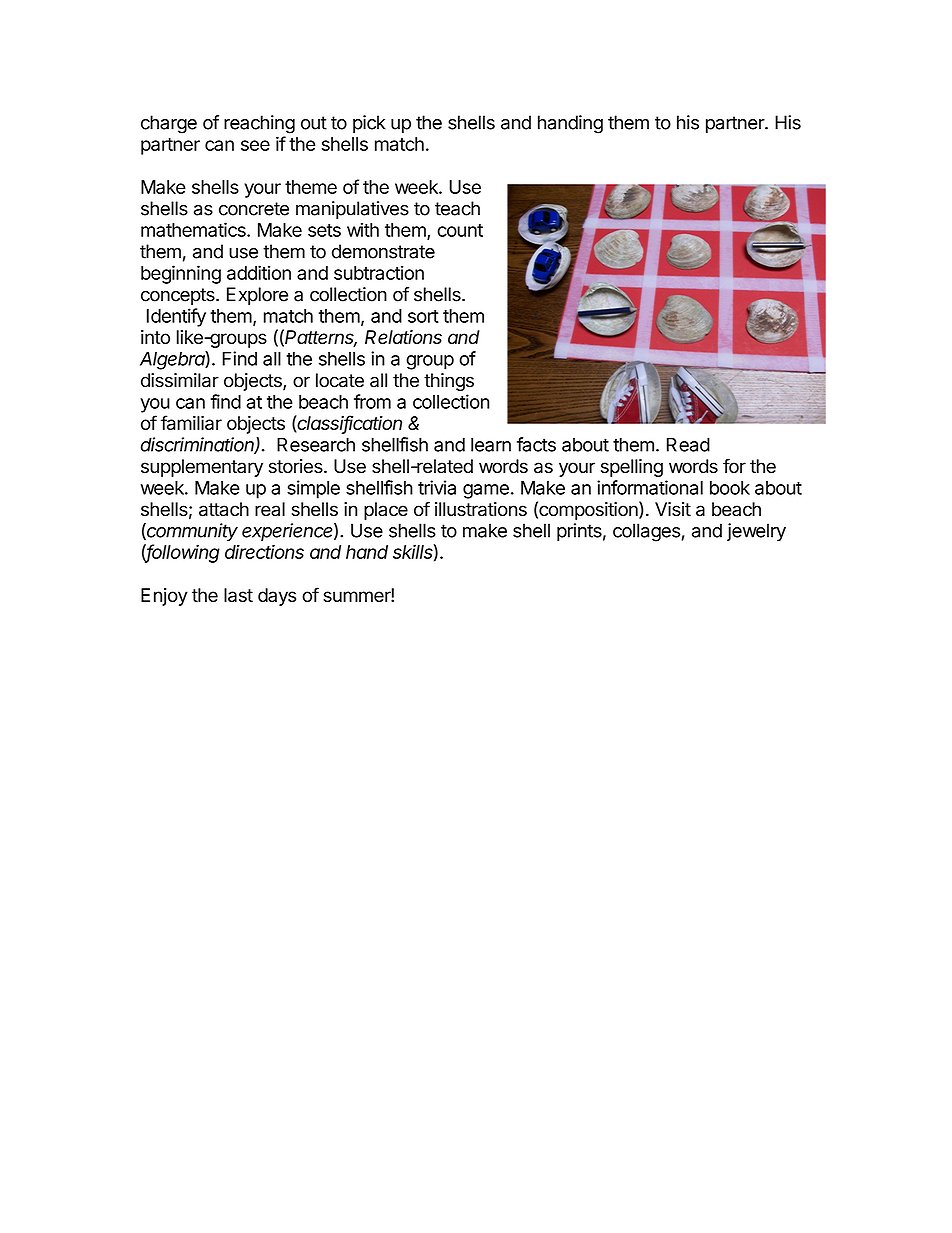  What do you see at coordinates (238, 595) in the screenshot?
I see `last` at bounding box center [238, 595].
